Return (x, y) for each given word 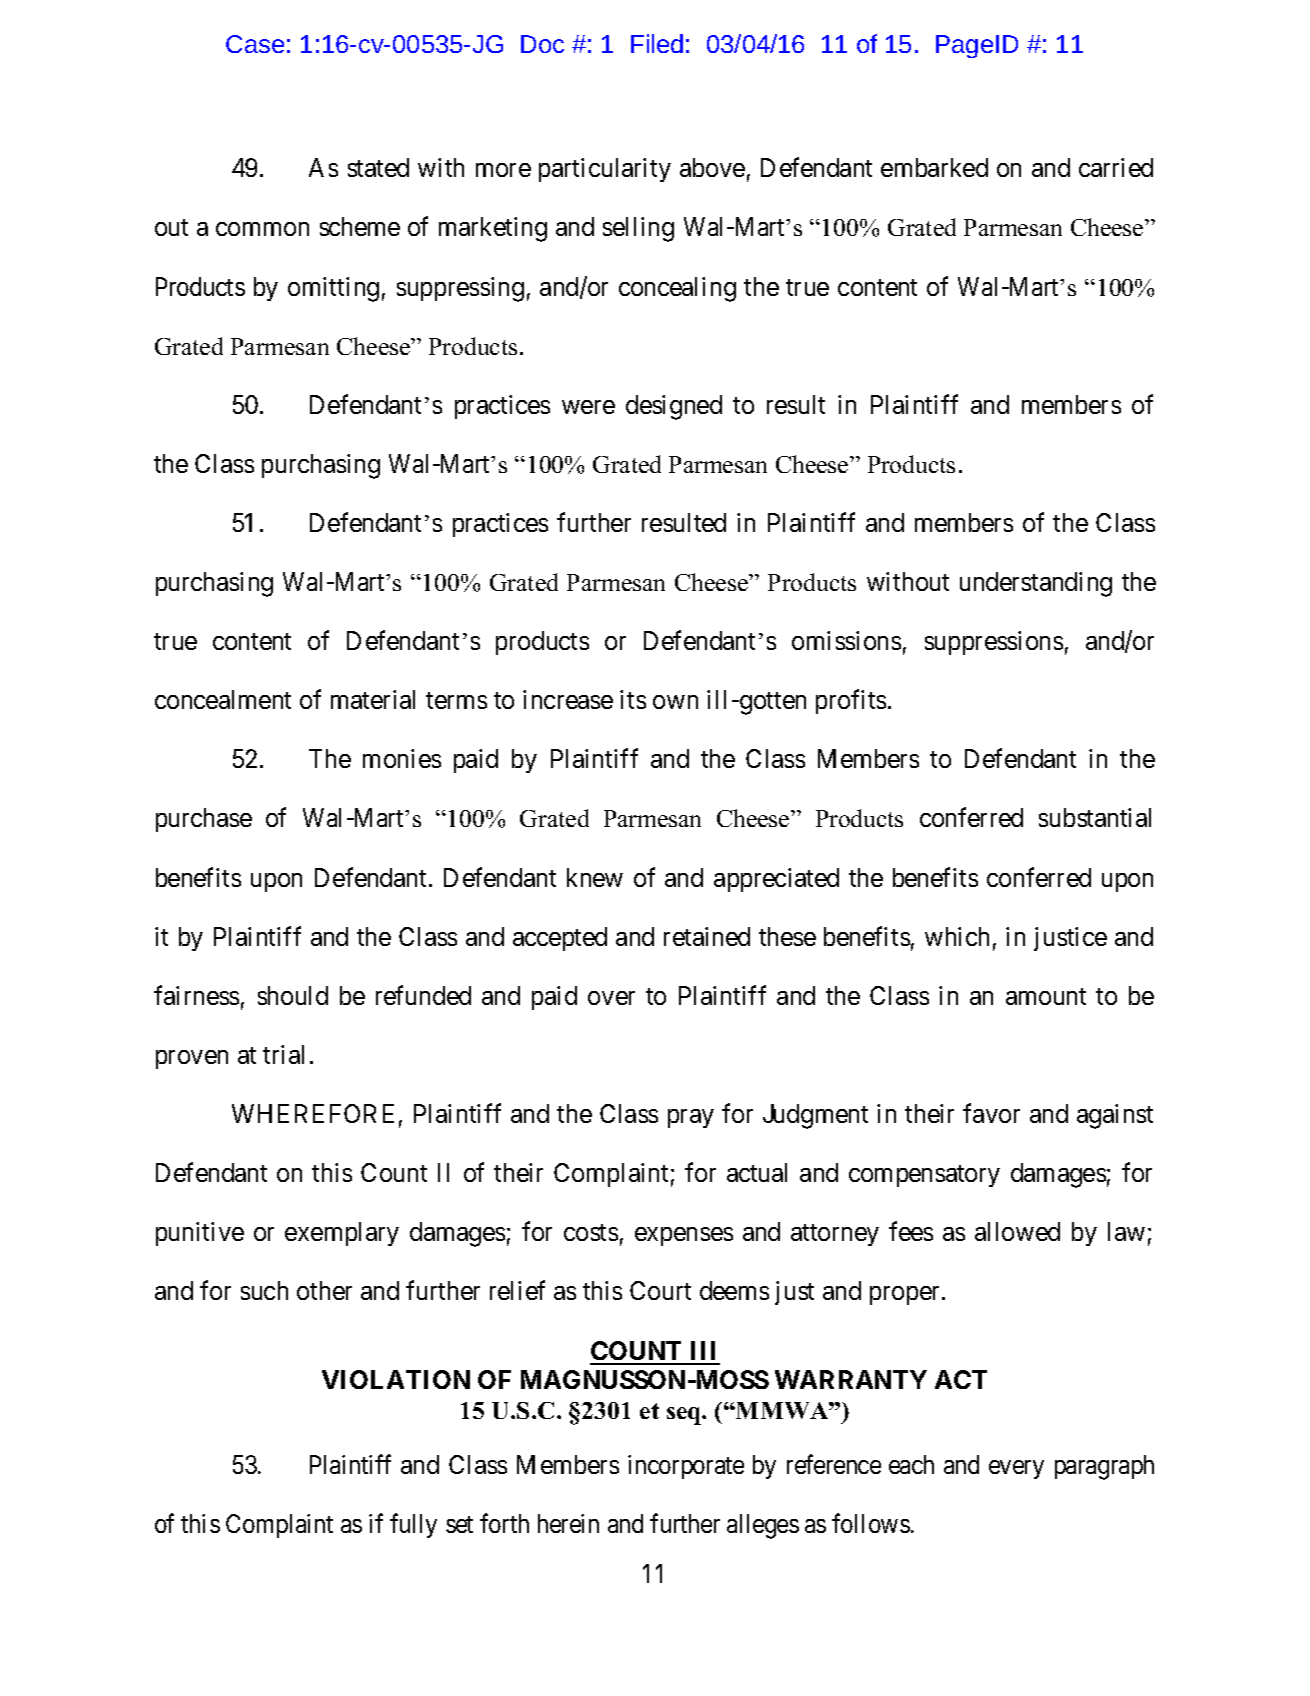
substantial (1095, 817)
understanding (1036, 584)
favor (991, 1113)
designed (674, 407)
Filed (657, 43)
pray (691, 1118)
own (675, 702)
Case (255, 44)
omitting (333, 289)
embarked (934, 167)
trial (283, 1054)
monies (402, 758)
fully (413, 1525)
